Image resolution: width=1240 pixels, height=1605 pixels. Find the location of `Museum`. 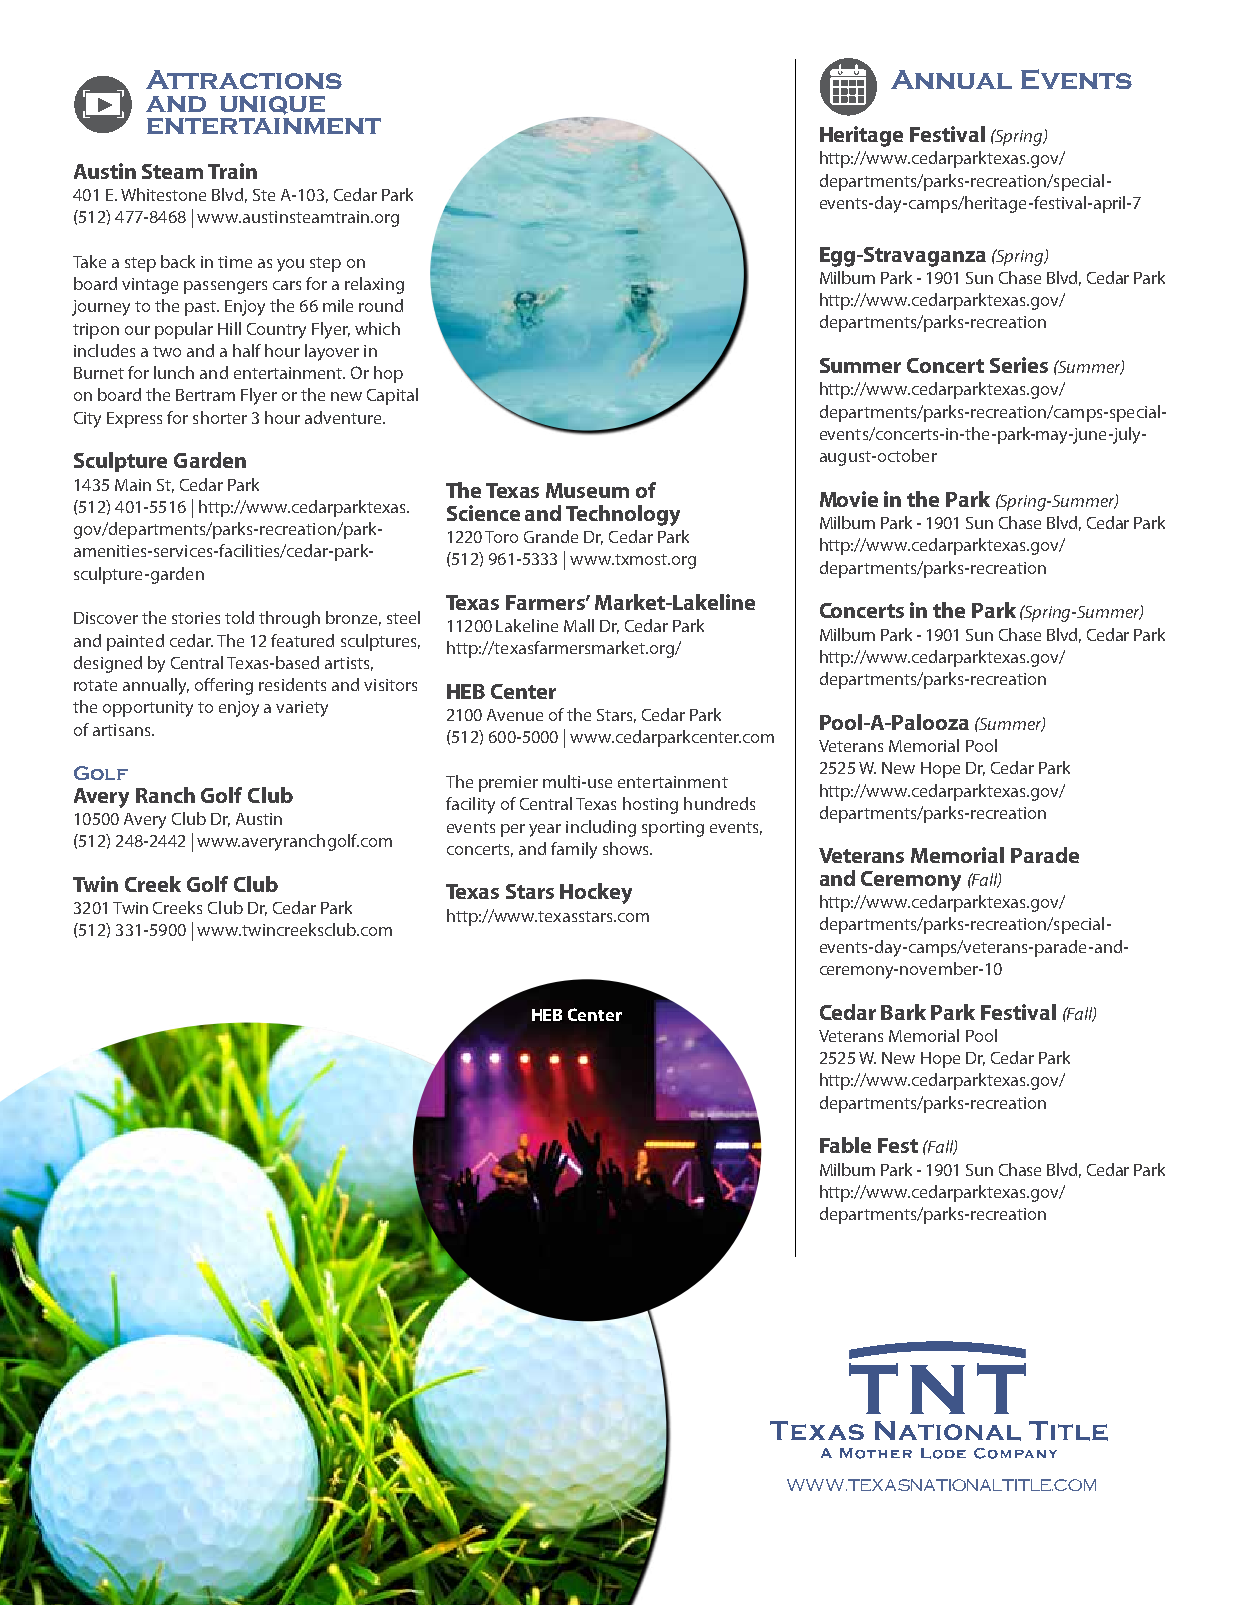

Museum is located at coordinates (587, 490).
